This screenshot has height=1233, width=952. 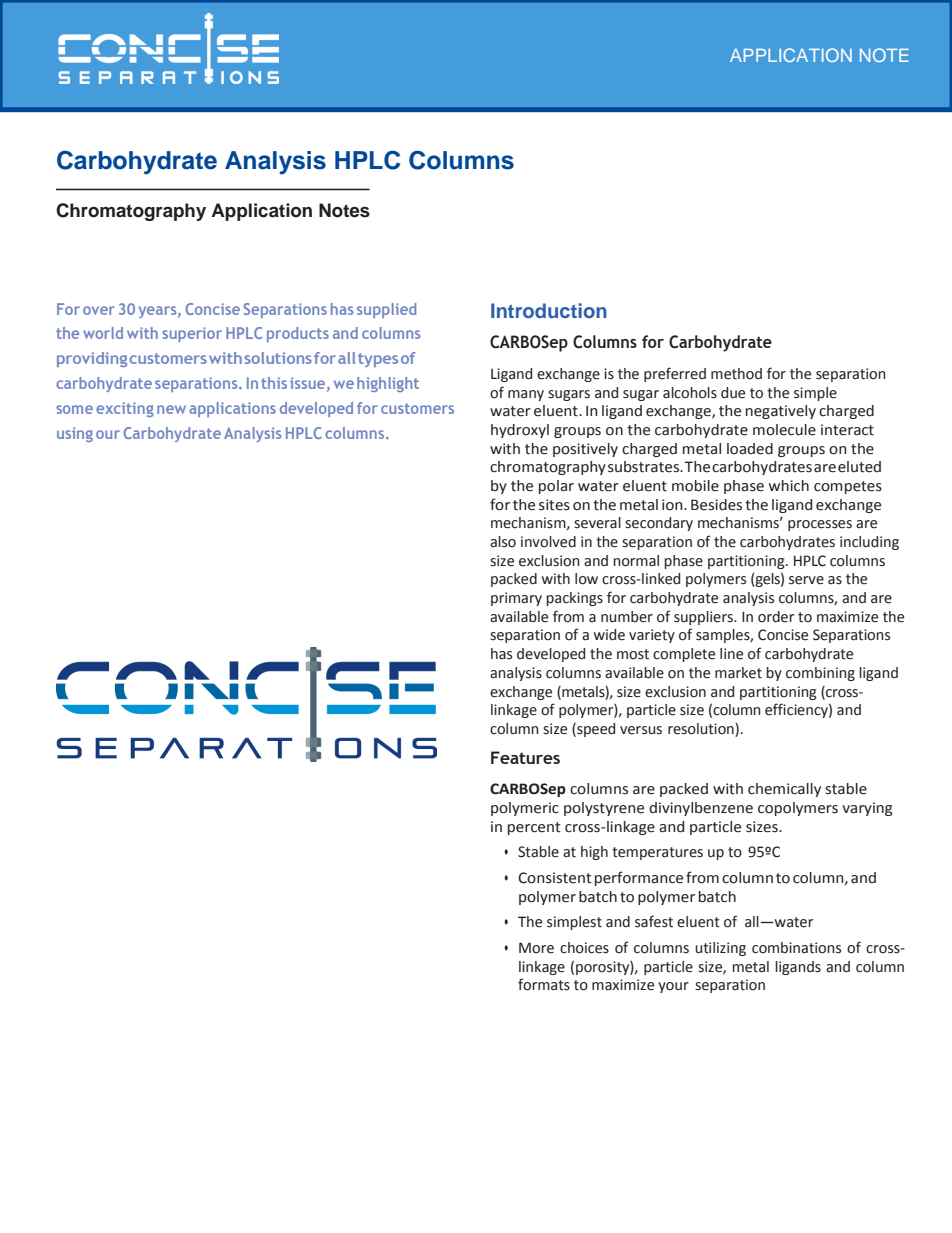 What do you see at coordinates (544, 984) in the screenshot?
I see `formats` at bounding box center [544, 984].
